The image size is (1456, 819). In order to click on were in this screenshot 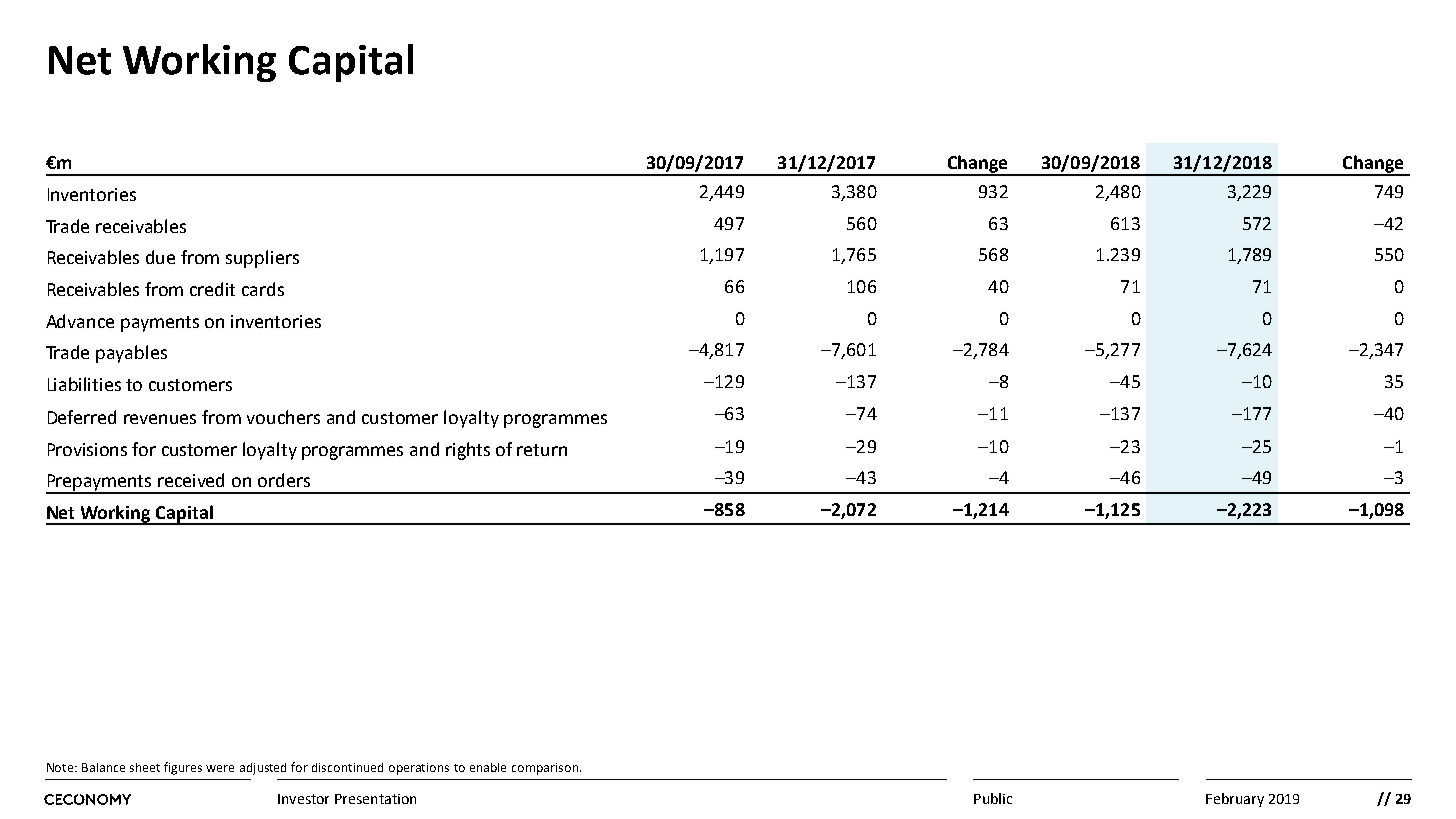, I will do `click(220, 768)`.
